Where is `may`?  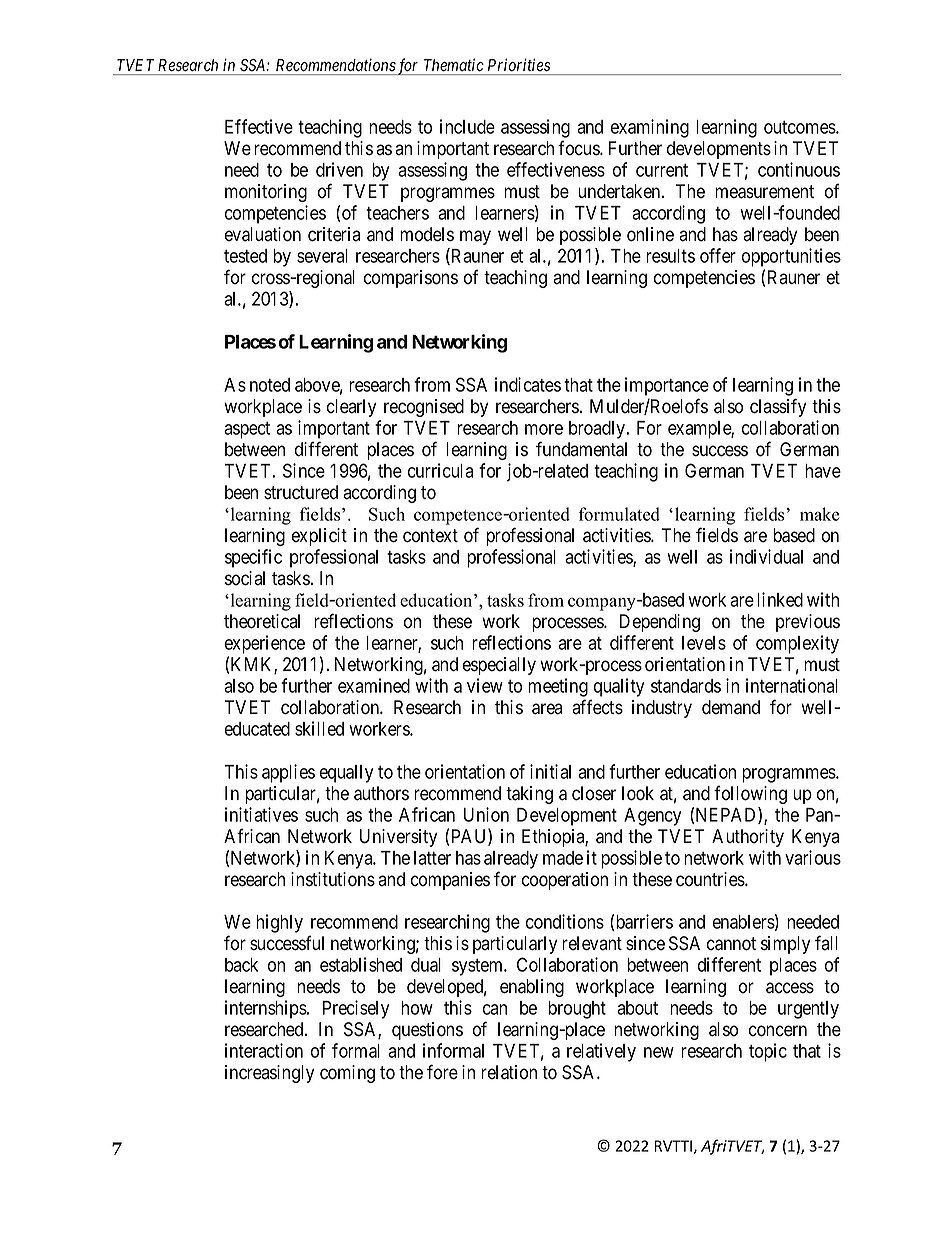
may is located at coordinates (475, 237).
